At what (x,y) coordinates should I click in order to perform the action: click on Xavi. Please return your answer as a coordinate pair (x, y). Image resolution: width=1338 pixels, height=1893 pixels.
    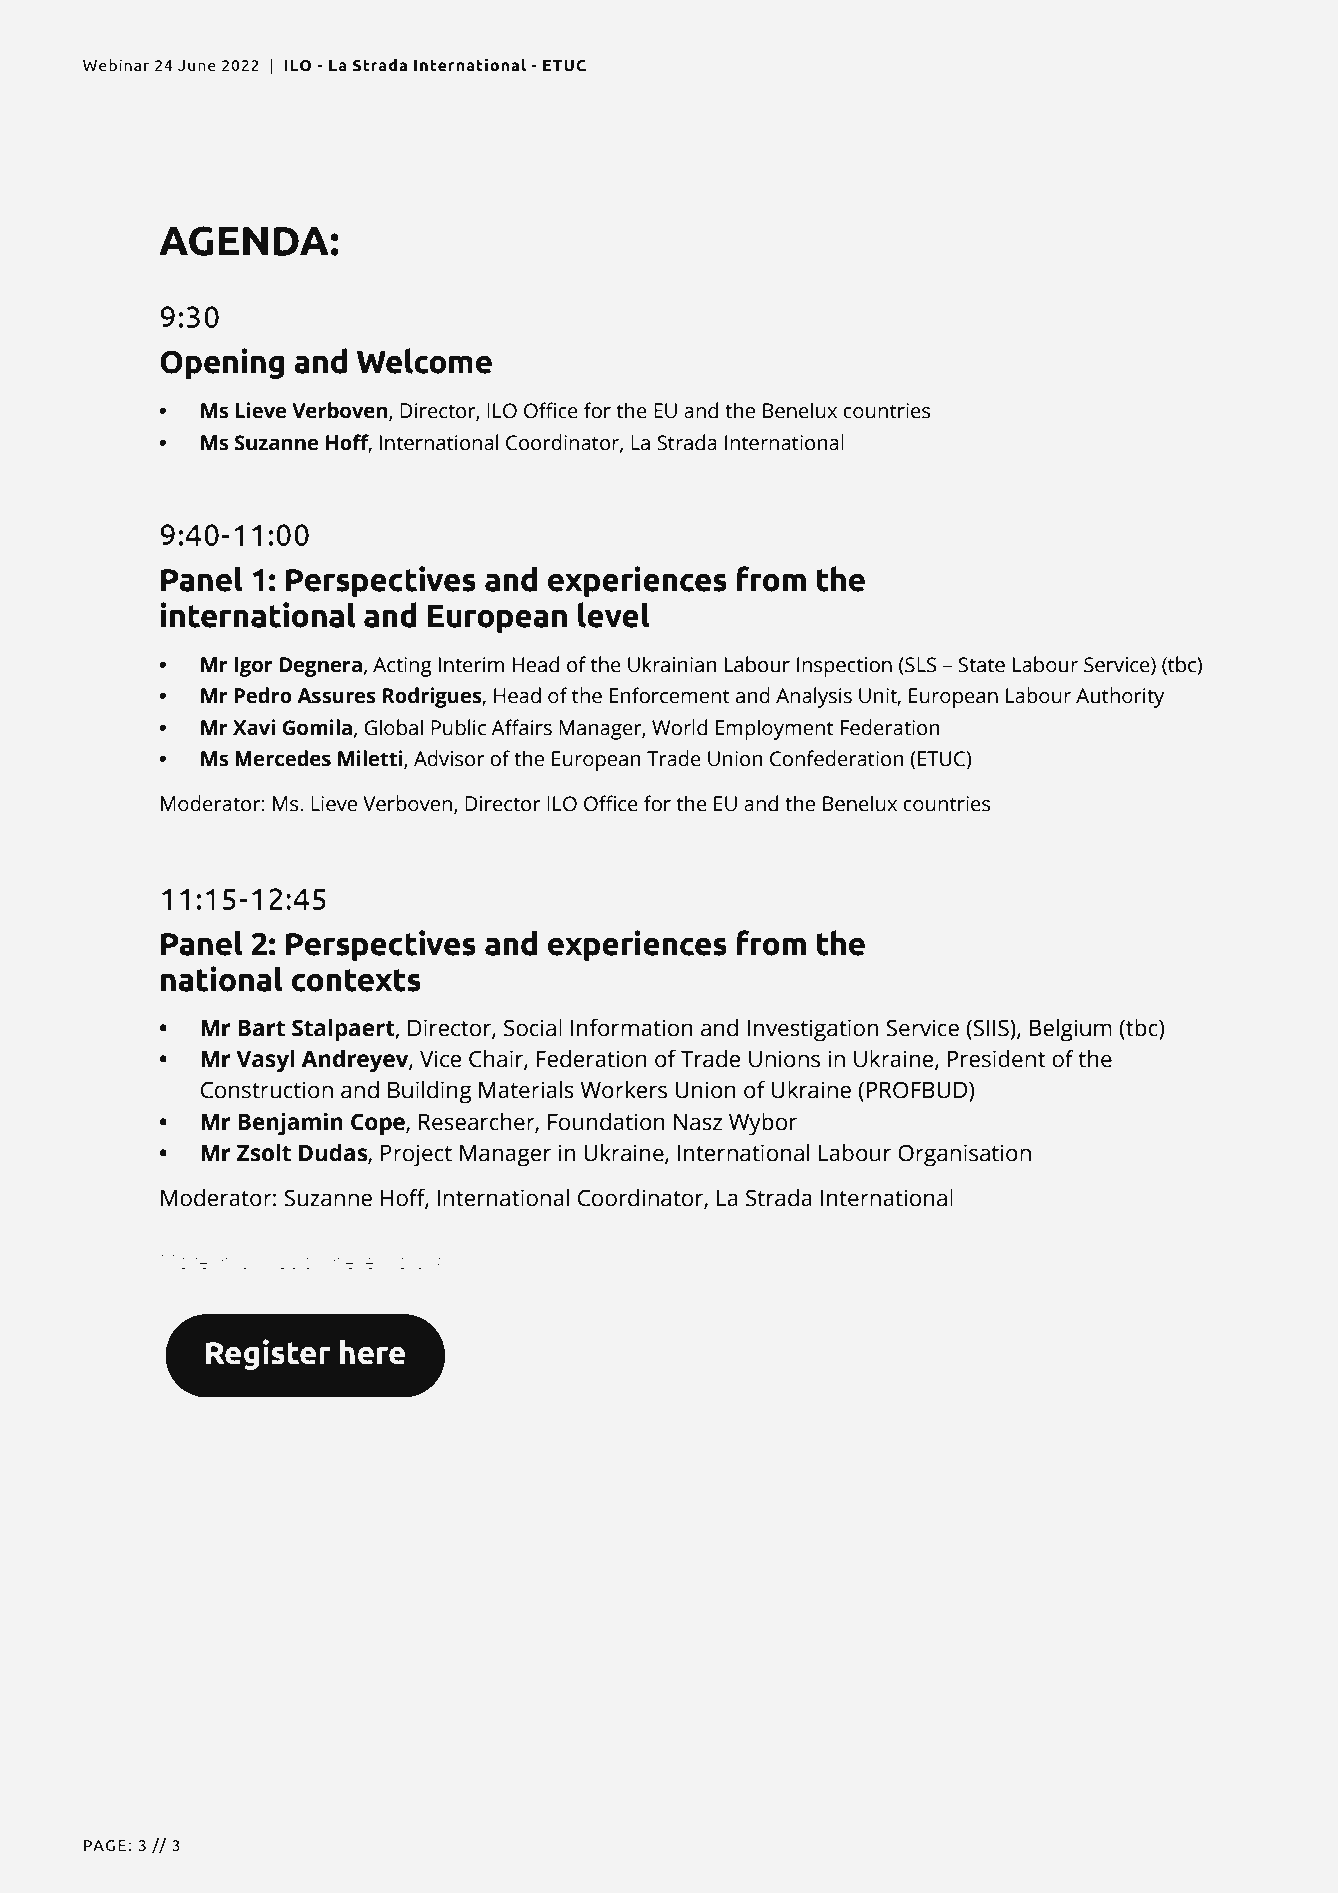
    Looking at the image, I should click on (254, 727).
